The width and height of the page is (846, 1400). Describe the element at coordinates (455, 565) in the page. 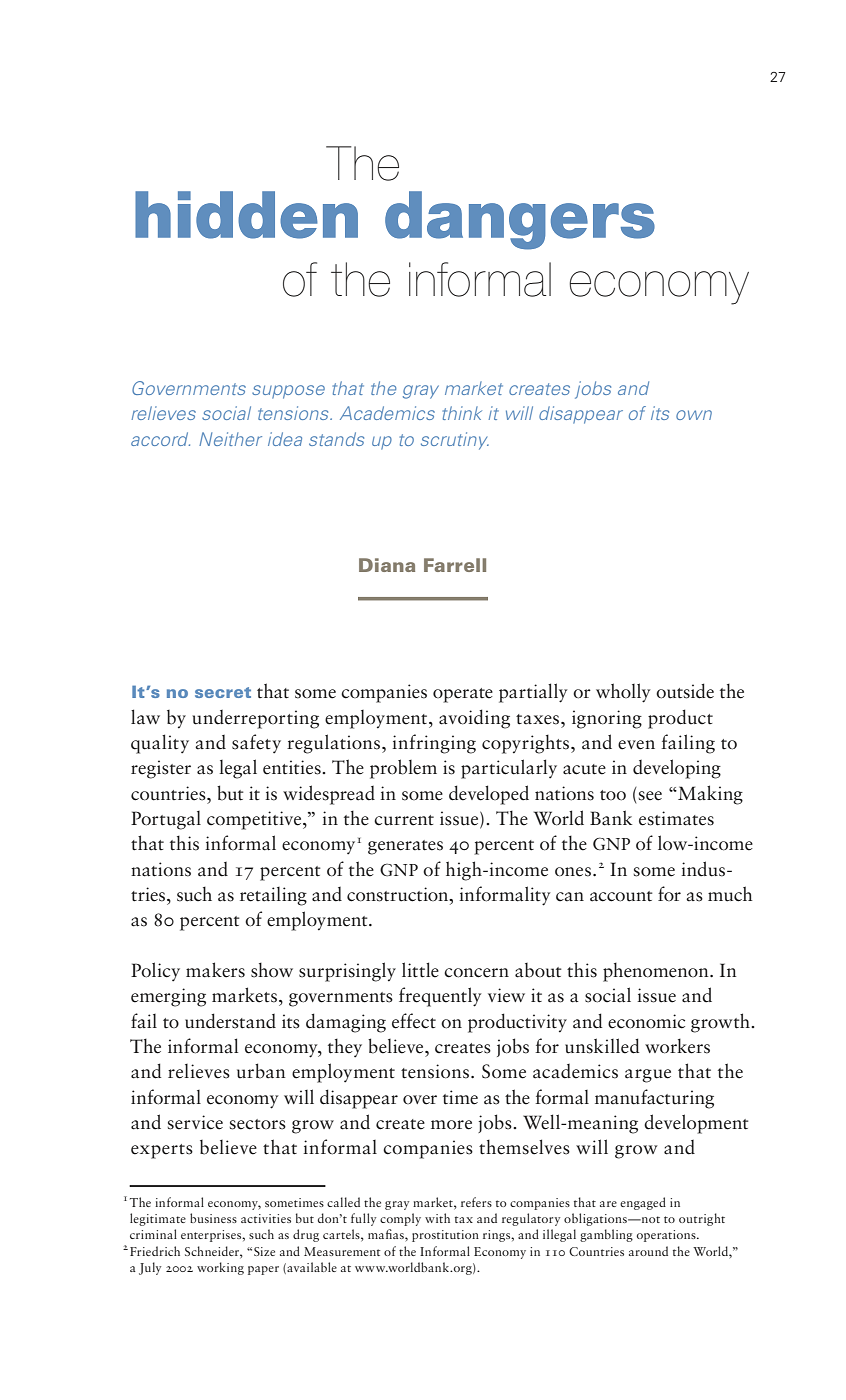

I see `Farrell` at that location.
